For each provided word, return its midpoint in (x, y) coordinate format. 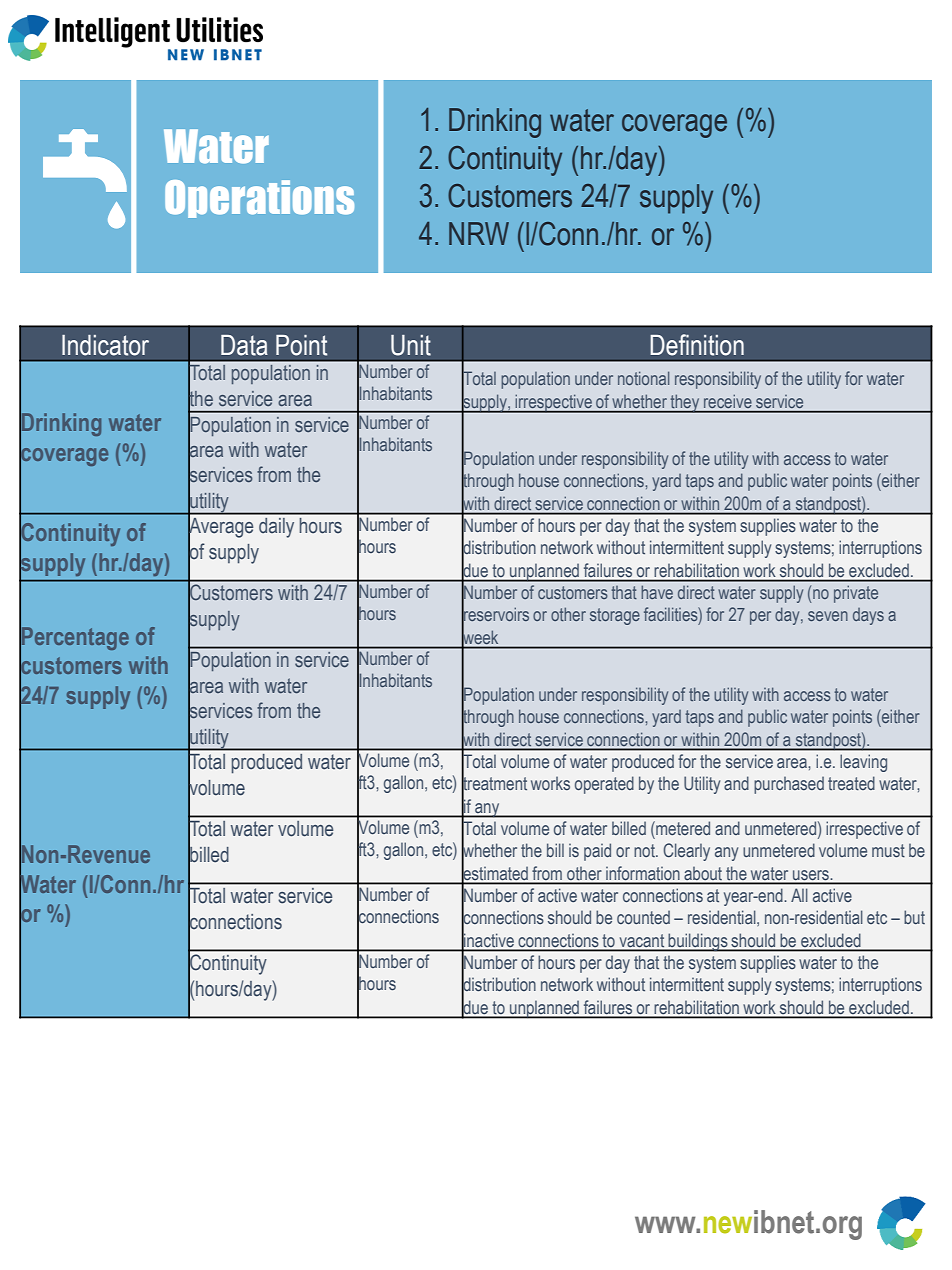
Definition (697, 345)
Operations (259, 199)
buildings (698, 942)
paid (597, 852)
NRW (479, 233)
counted (643, 917)
